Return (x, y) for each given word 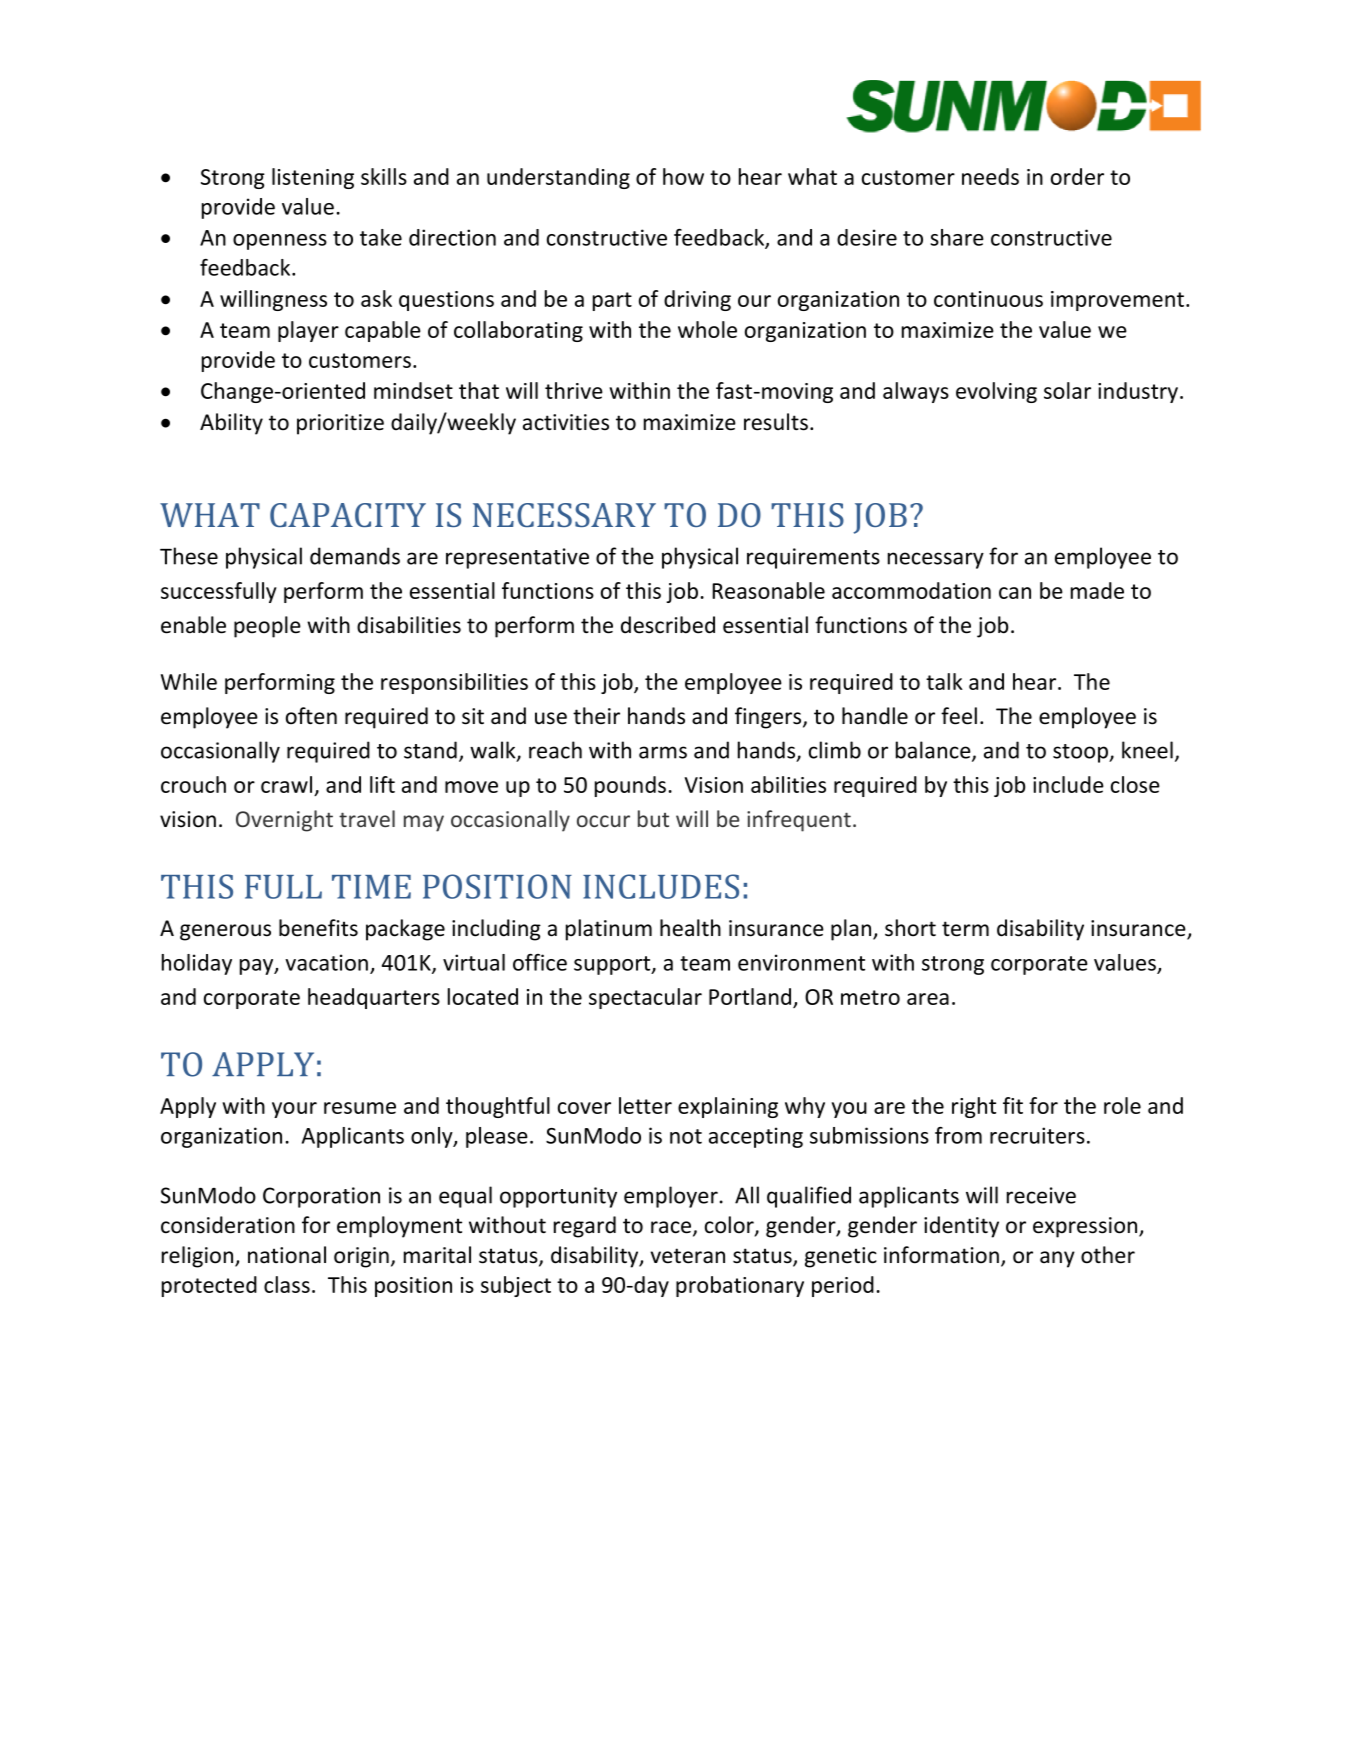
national (287, 1255)
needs (990, 176)
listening (313, 178)
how (683, 176)
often (311, 716)
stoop (1081, 753)
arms (663, 752)
